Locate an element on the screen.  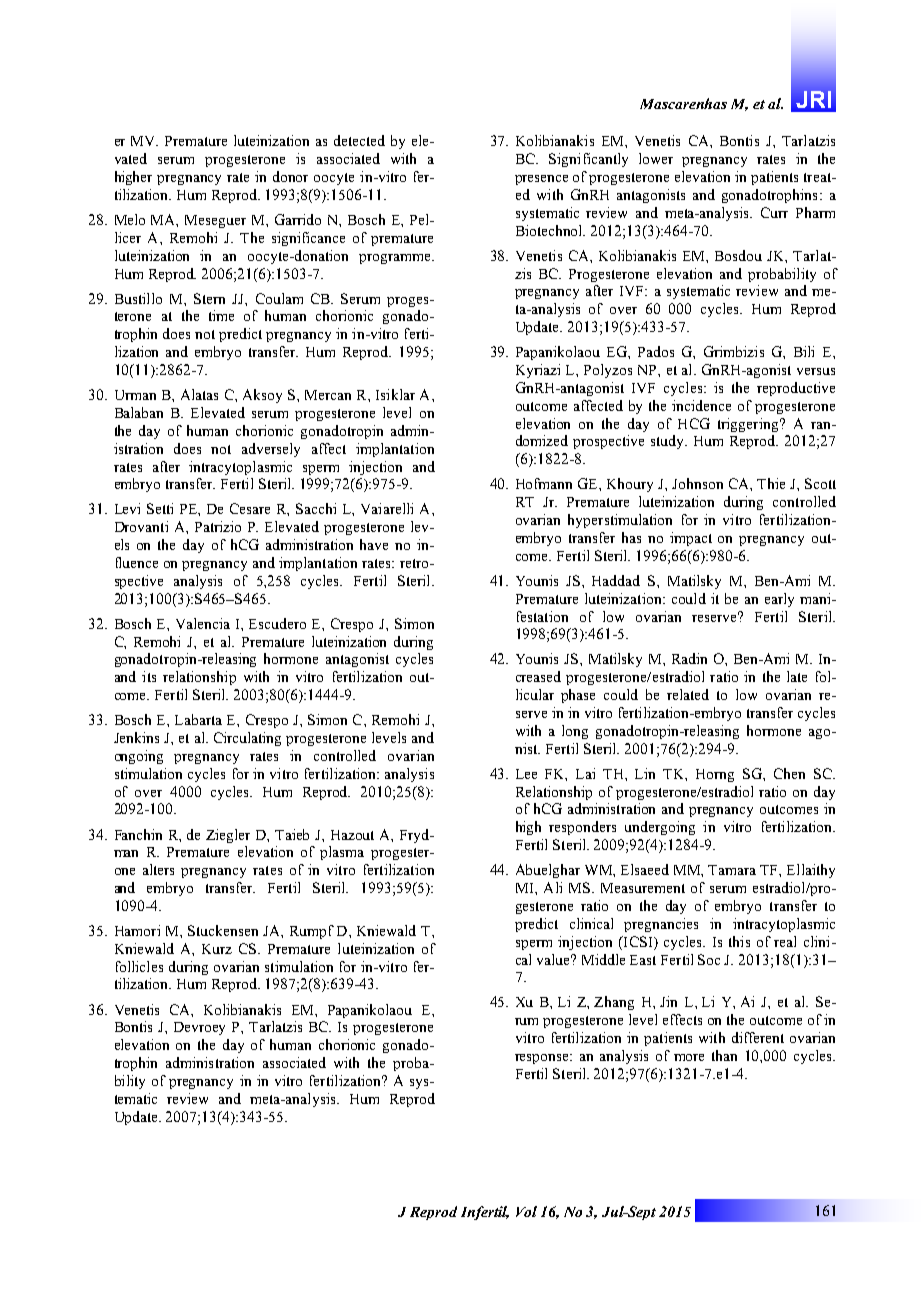
follicles is located at coordinates (139, 966).
